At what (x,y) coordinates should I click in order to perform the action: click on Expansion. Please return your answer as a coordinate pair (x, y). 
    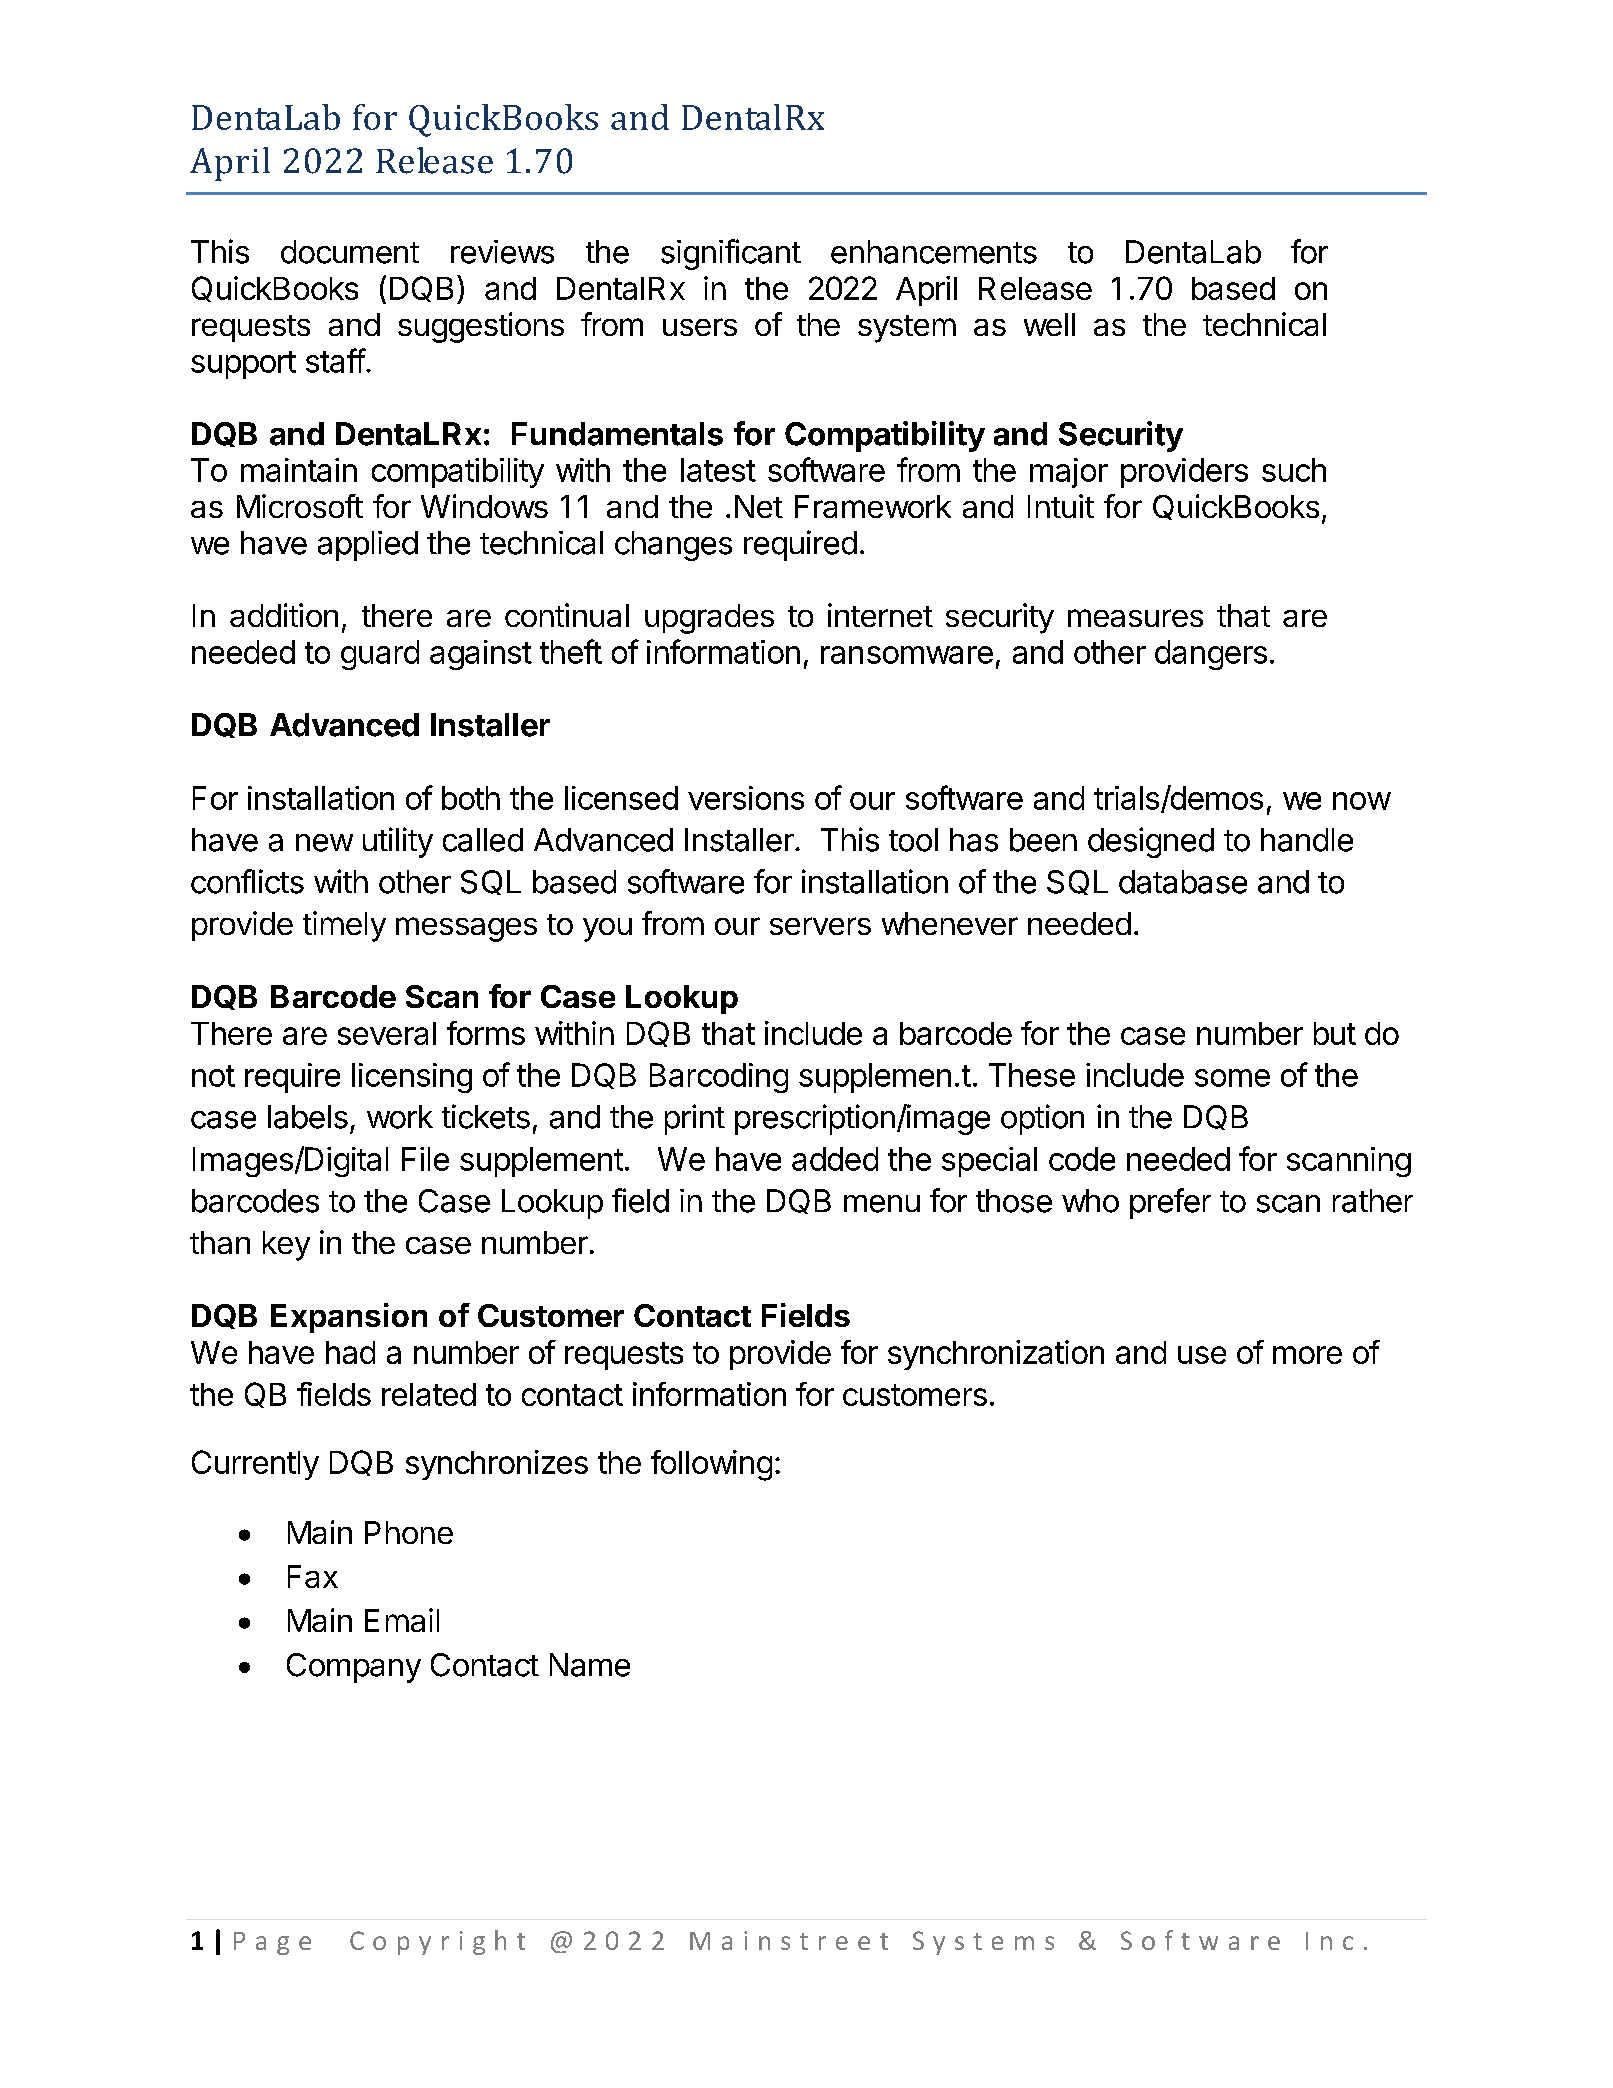
    Looking at the image, I should click on (349, 1318).
